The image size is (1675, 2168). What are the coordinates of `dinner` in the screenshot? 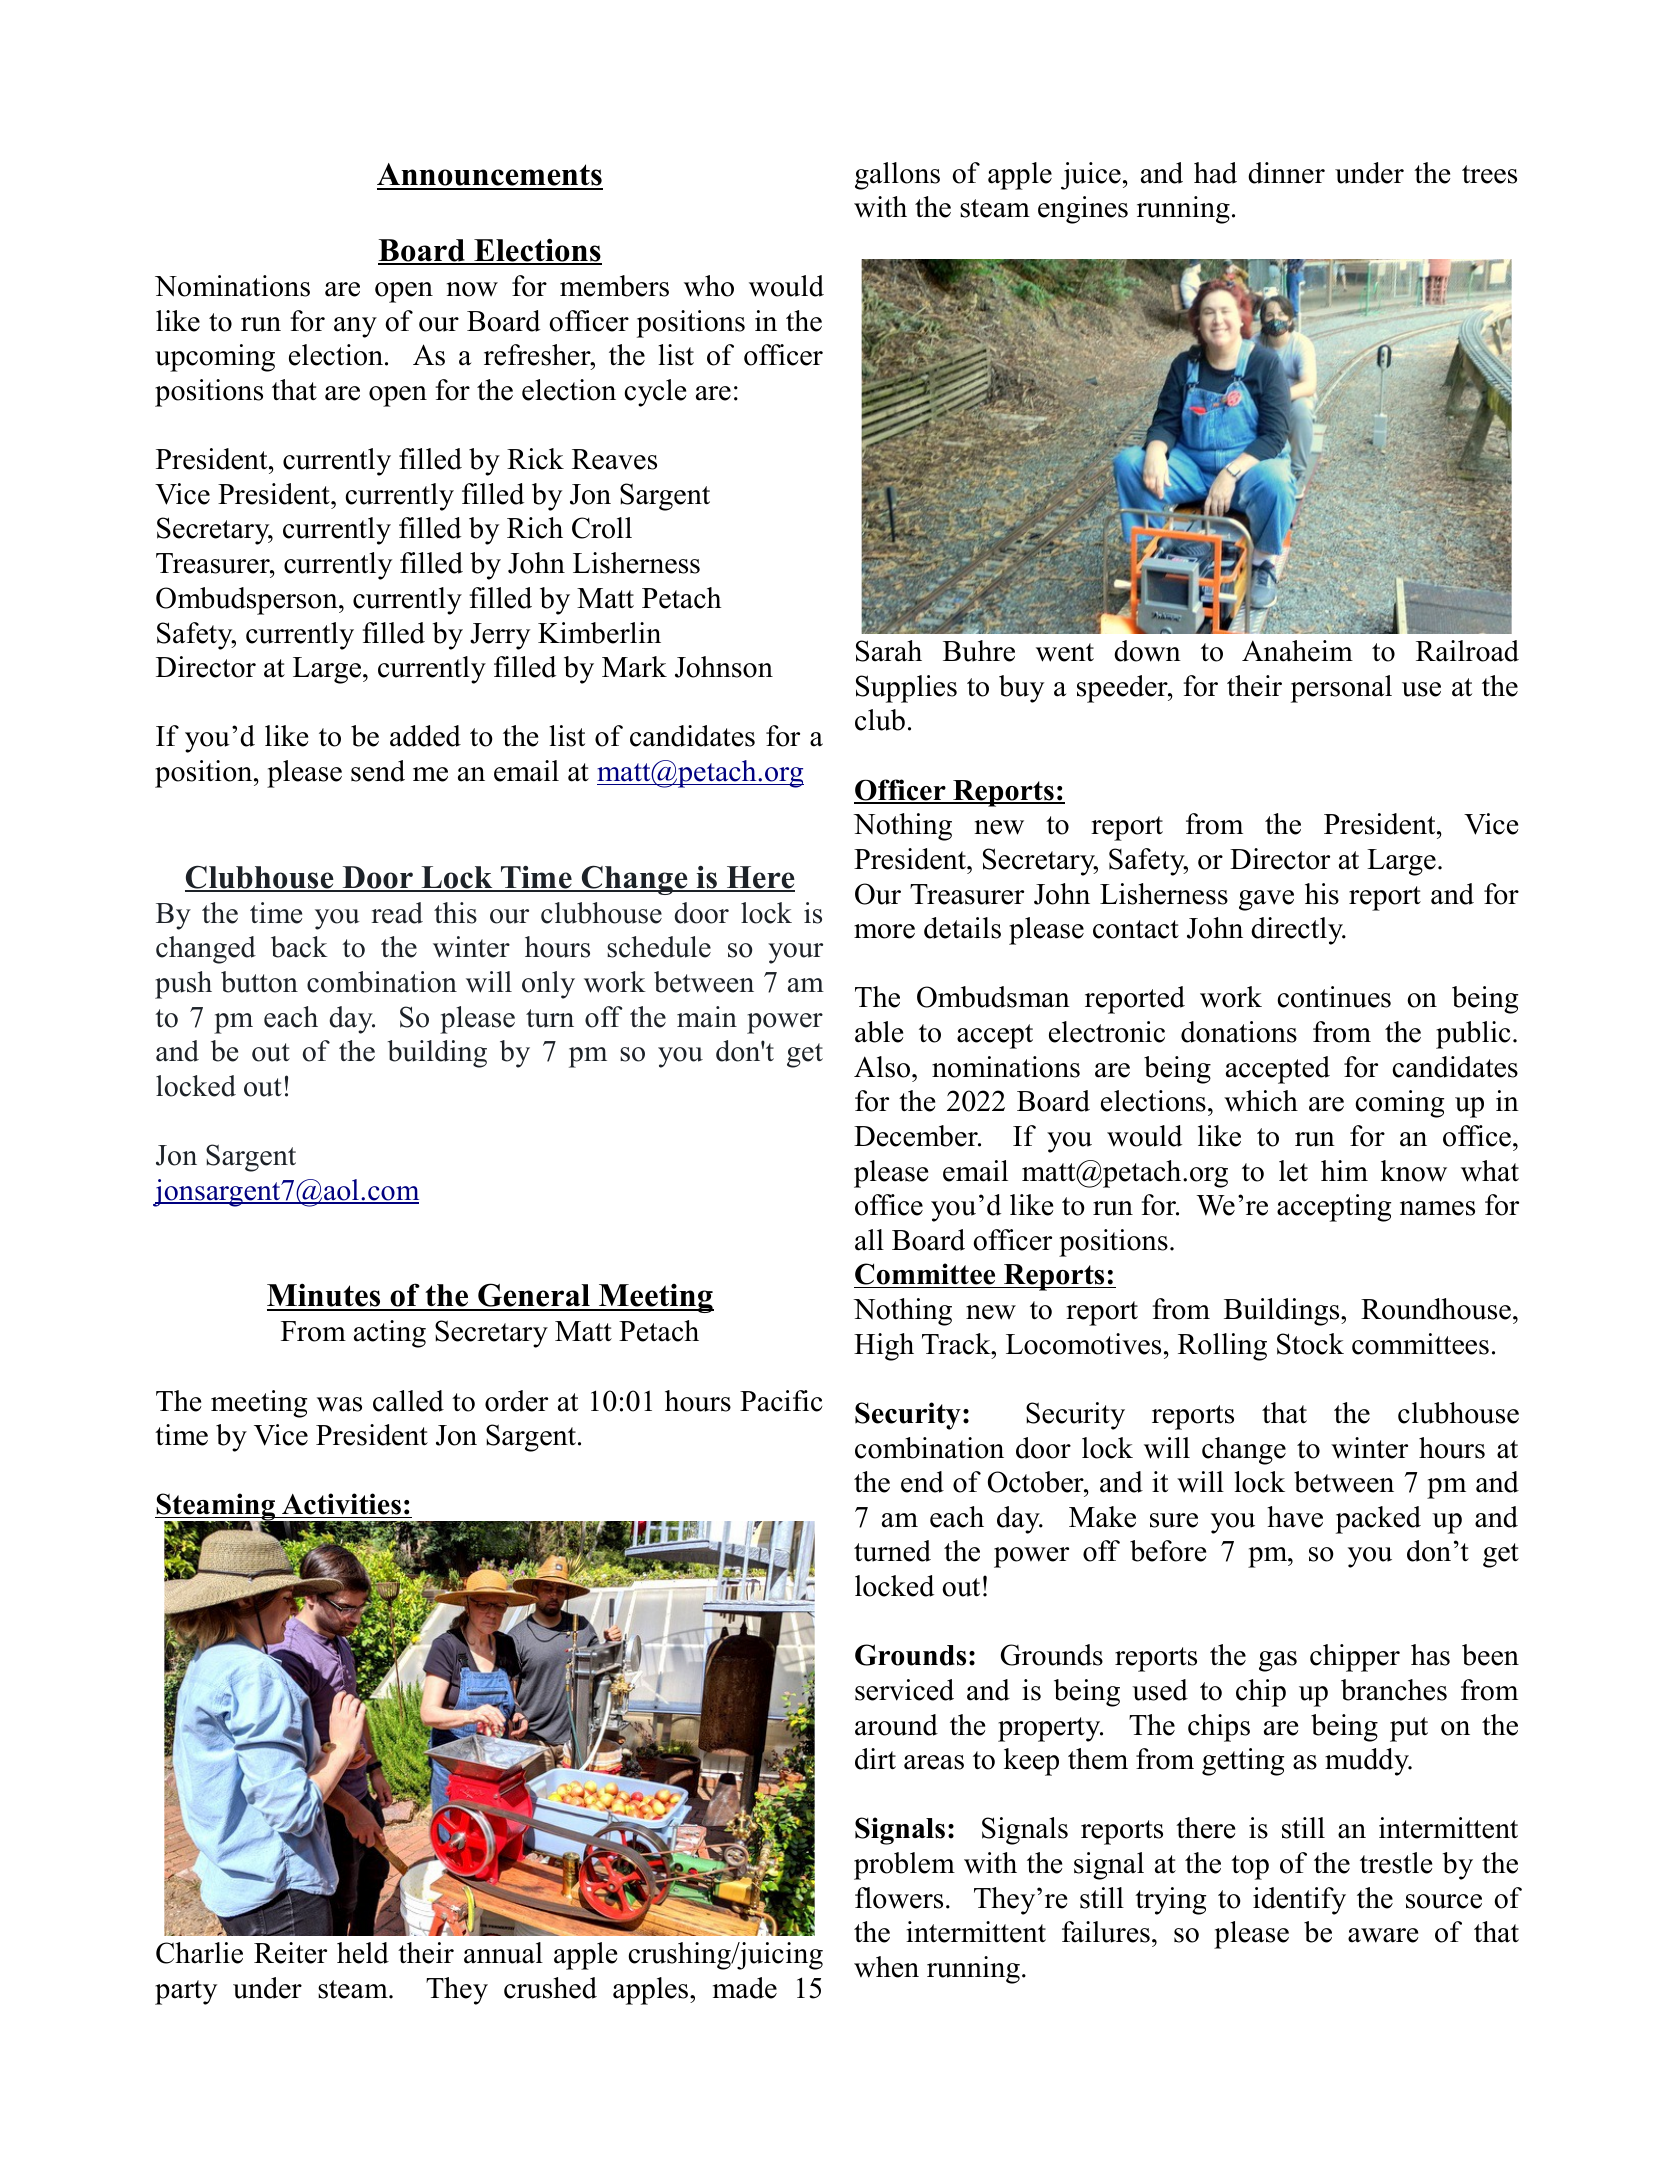 It's located at (1286, 173).
